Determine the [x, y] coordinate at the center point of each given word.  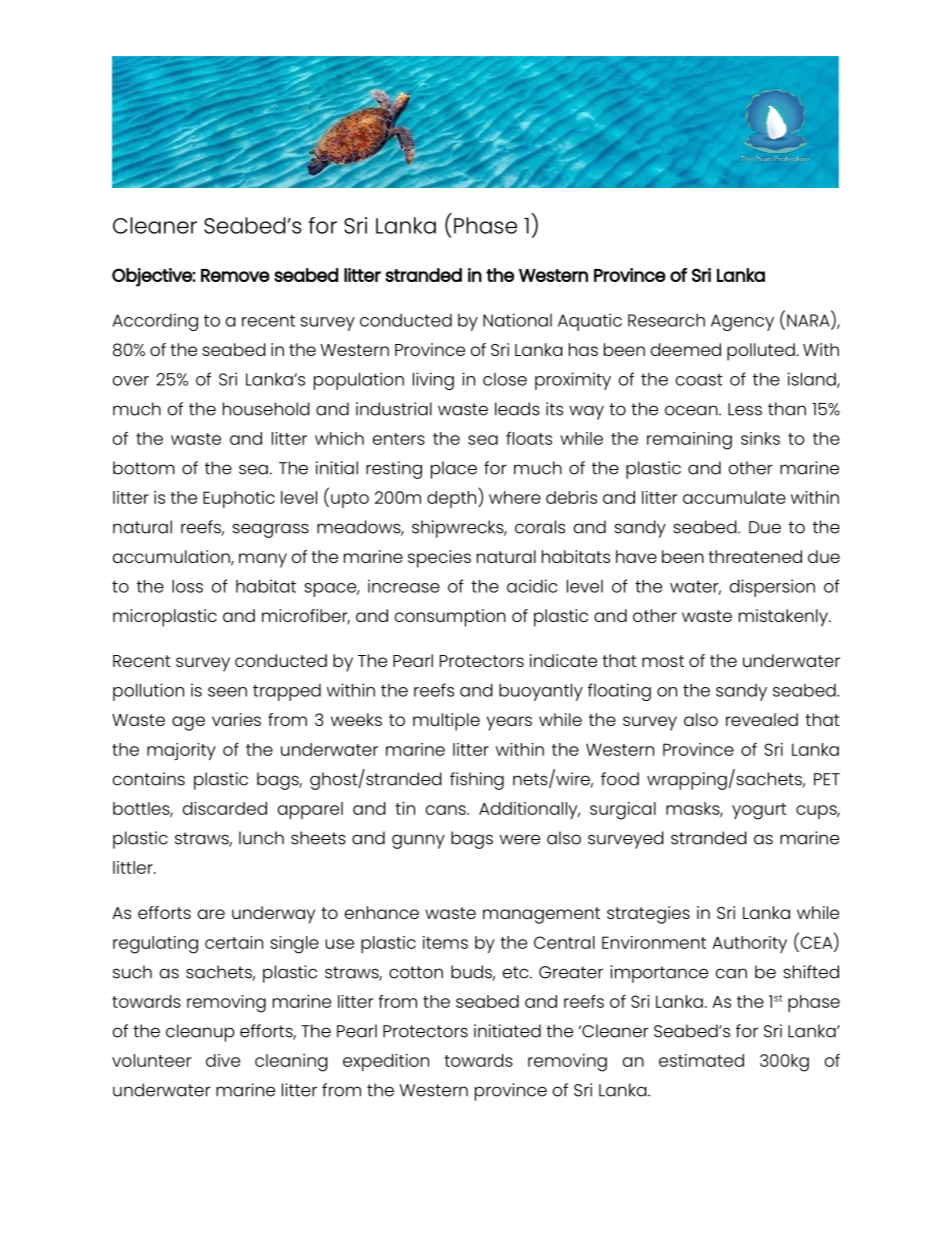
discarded [225, 808]
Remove [235, 275]
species [439, 559]
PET [827, 779]
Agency [742, 322]
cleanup [200, 1033]
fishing [477, 781]
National [517, 320]
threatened [755, 556]
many [263, 560]
